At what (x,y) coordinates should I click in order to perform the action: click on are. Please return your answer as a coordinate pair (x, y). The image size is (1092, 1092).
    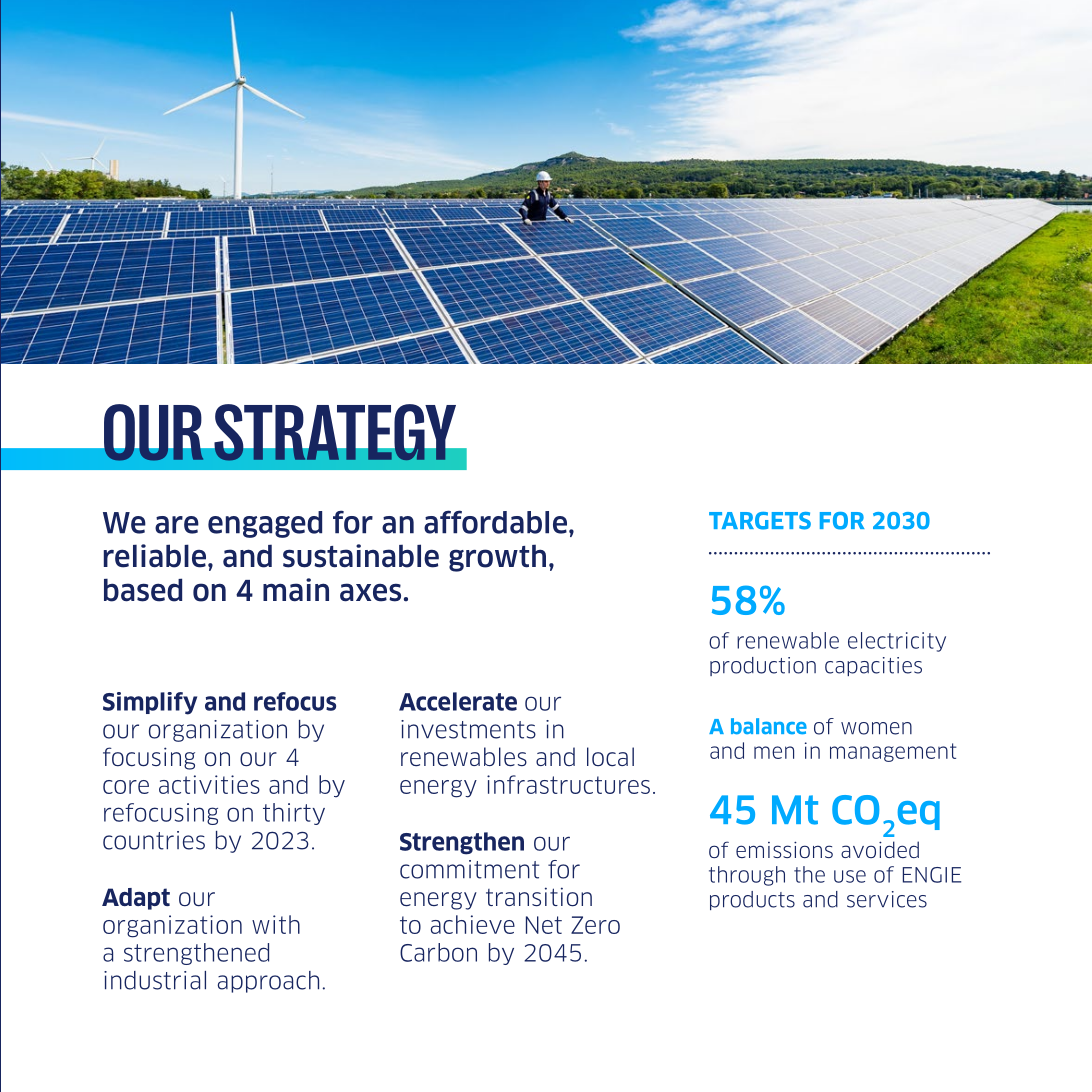
    Looking at the image, I should click on (177, 525).
